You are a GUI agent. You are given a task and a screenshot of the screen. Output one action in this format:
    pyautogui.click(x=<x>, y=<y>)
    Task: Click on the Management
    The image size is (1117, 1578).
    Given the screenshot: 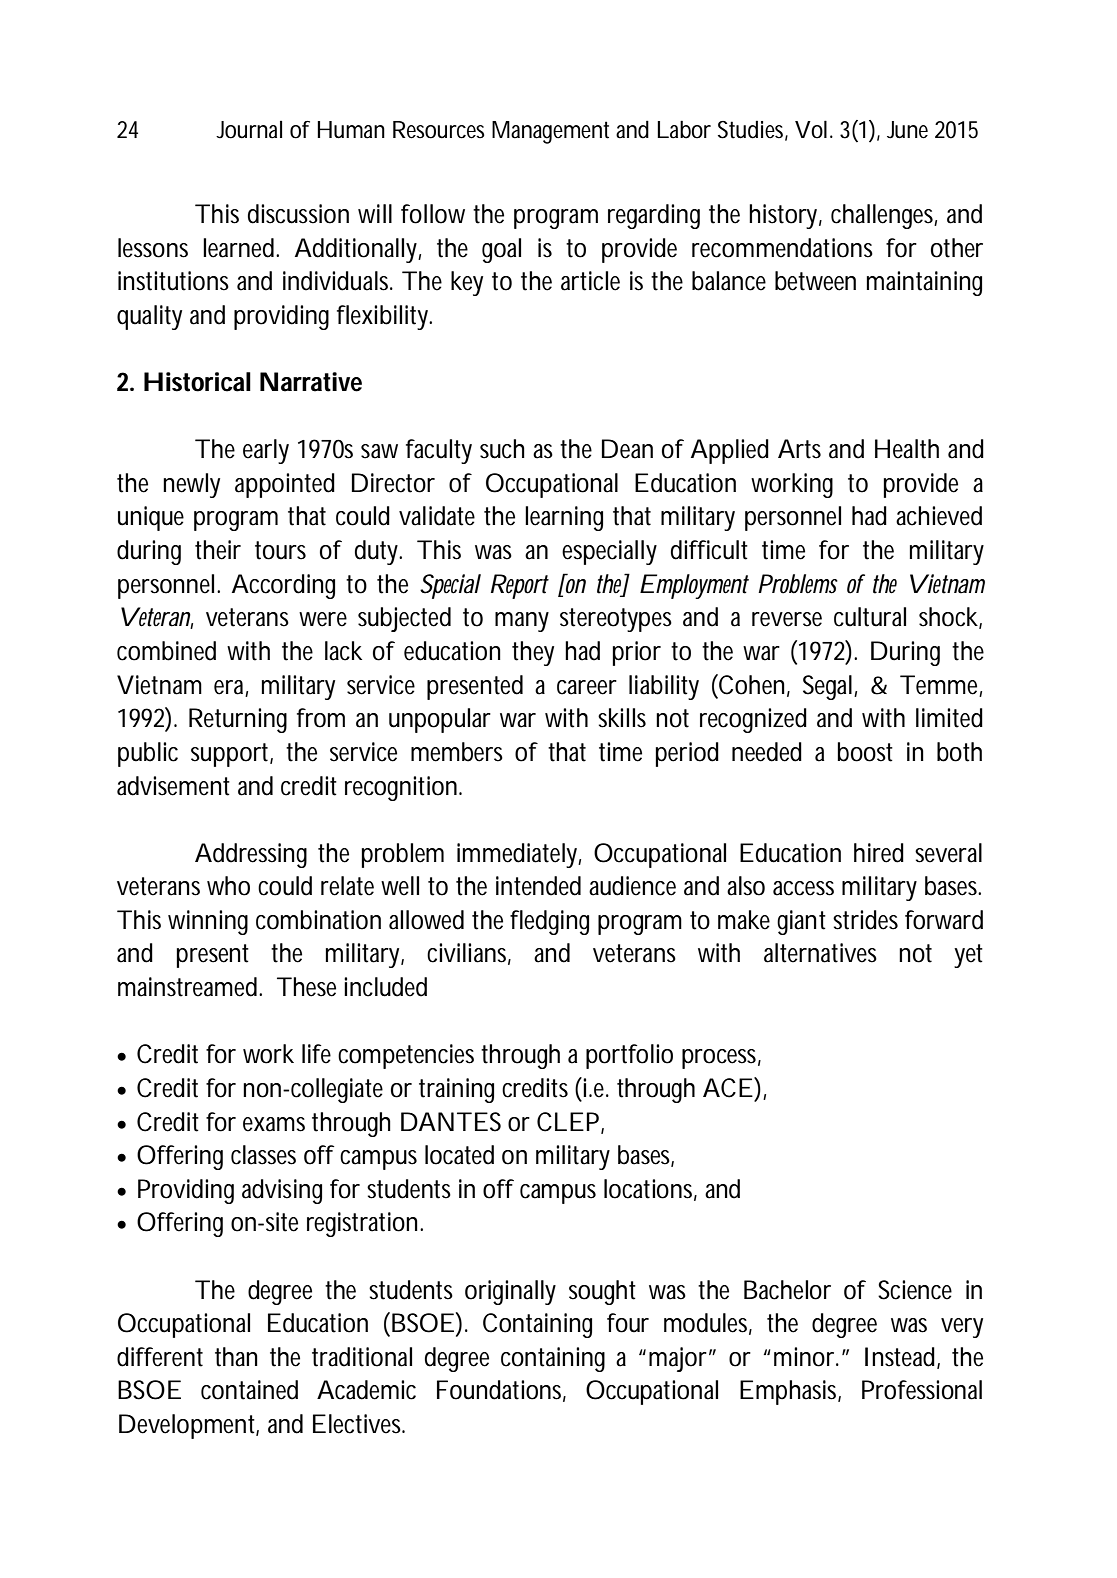 What is the action you would take?
    pyautogui.click(x=550, y=132)
